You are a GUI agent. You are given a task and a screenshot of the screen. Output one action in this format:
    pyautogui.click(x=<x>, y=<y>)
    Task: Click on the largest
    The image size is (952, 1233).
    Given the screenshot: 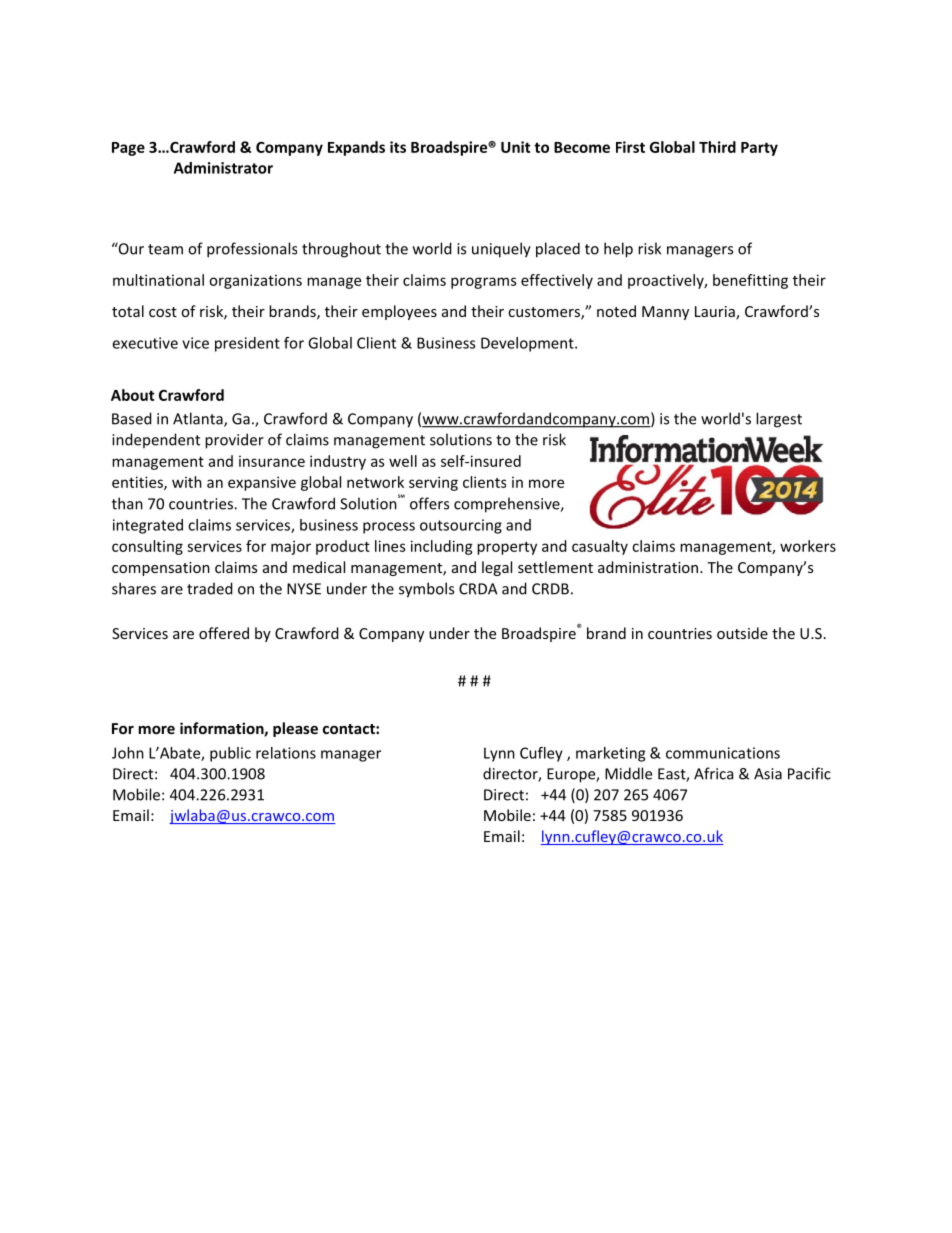 What is the action you would take?
    pyautogui.click(x=779, y=420)
